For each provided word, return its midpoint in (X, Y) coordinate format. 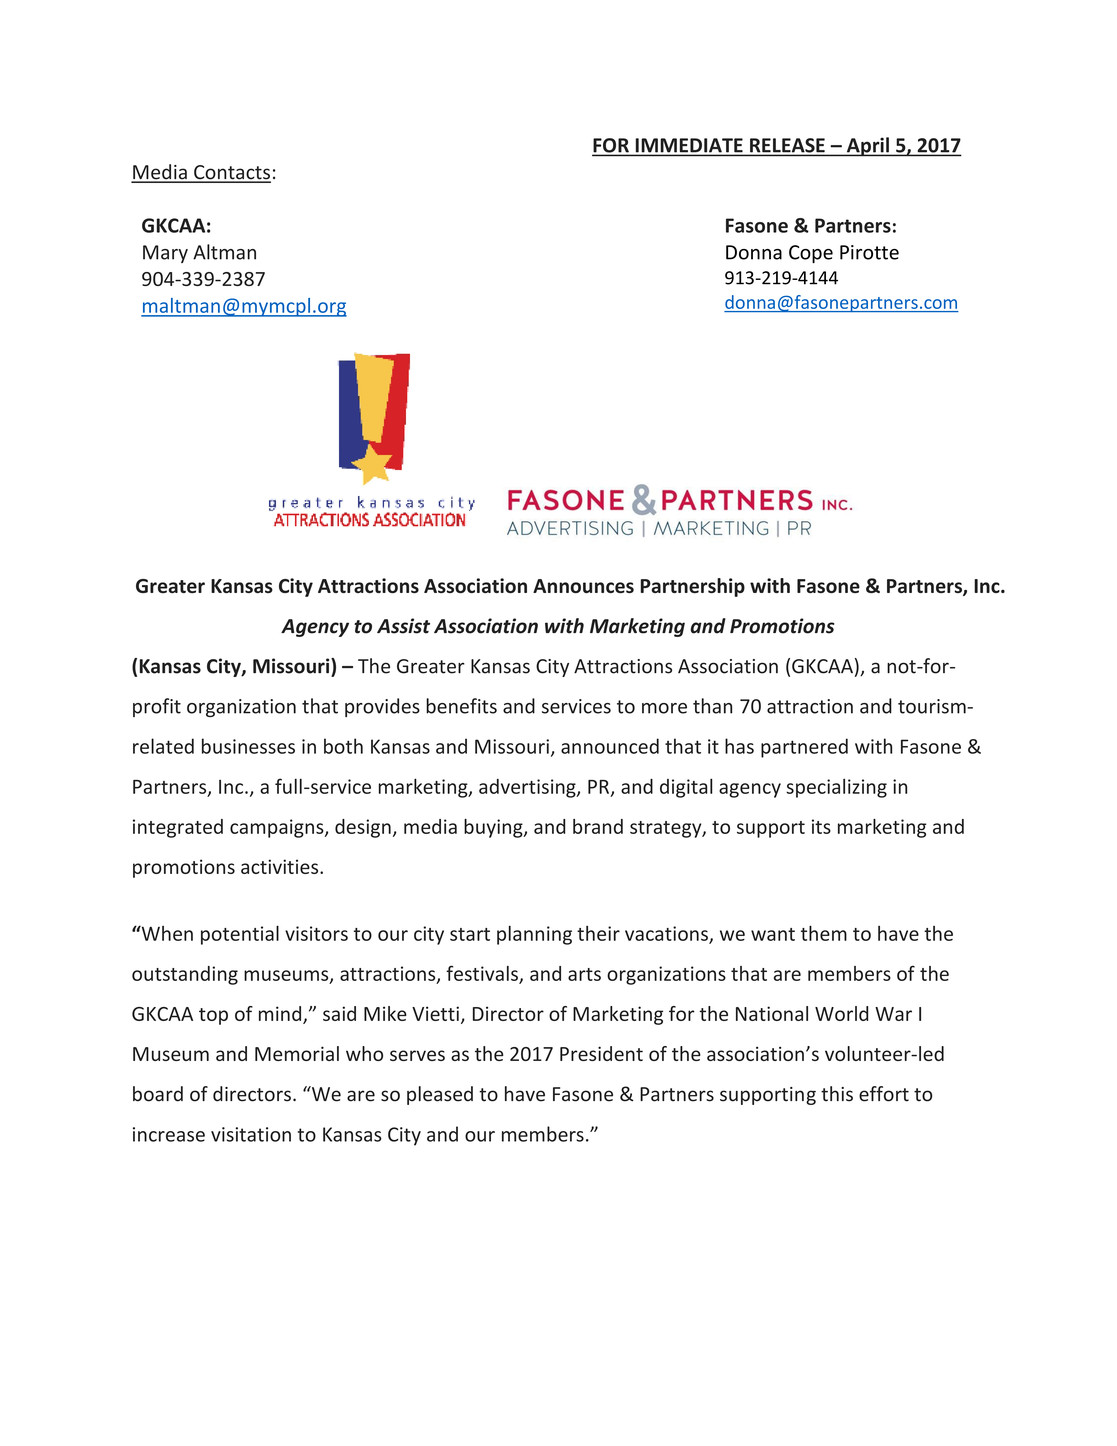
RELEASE (787, 146)
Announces (583, 586)
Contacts (231, 173)
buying (494, 828)
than (712, 706)
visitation (251, 1134)
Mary (165, 254)
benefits (461, 706)
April (867, 147)
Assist (403, 626)
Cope (811, 254)
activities (281, 866)
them (824, 933)
